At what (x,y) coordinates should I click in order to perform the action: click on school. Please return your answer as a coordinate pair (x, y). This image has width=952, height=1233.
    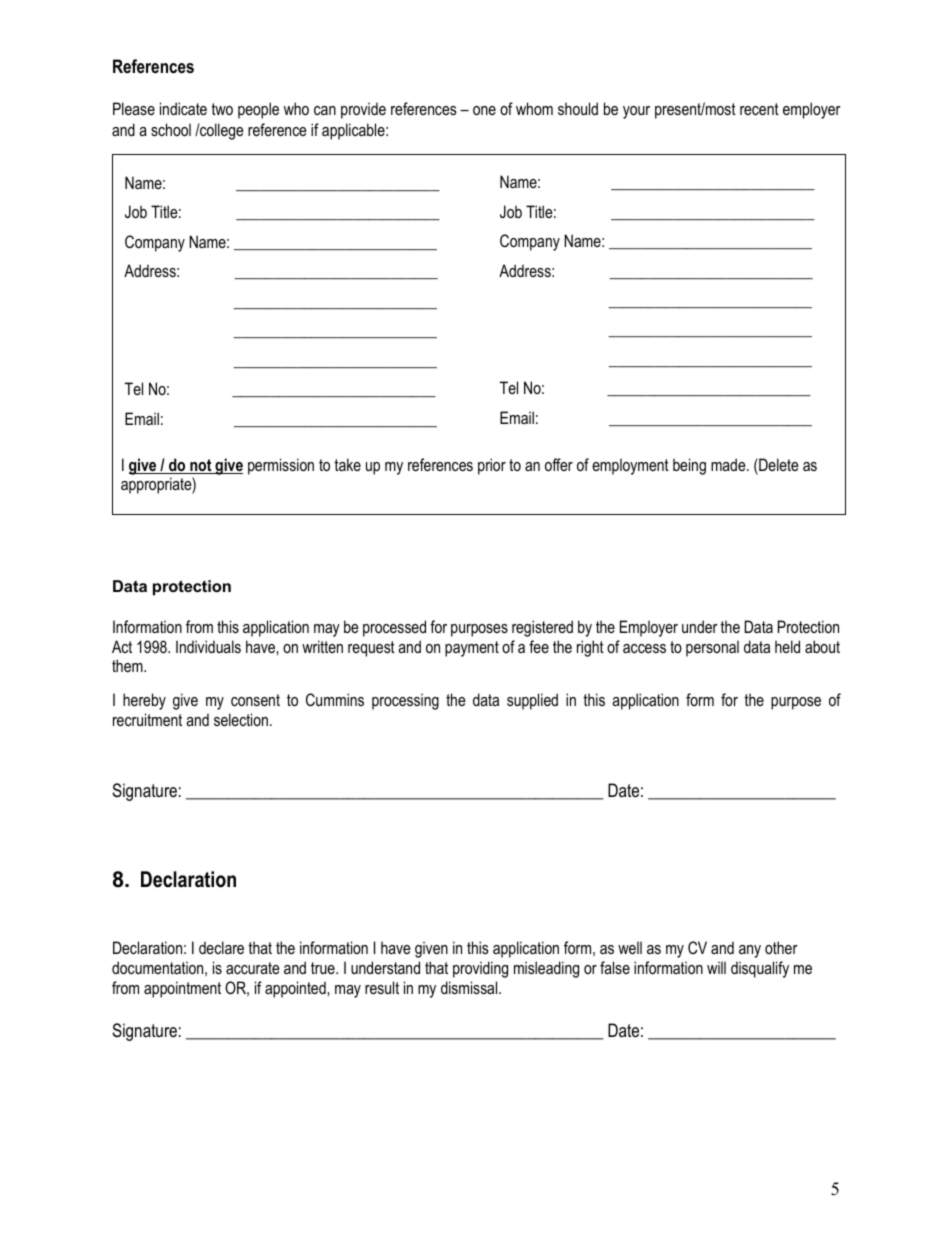
    Looking at the image, I should click on (171, 129).
